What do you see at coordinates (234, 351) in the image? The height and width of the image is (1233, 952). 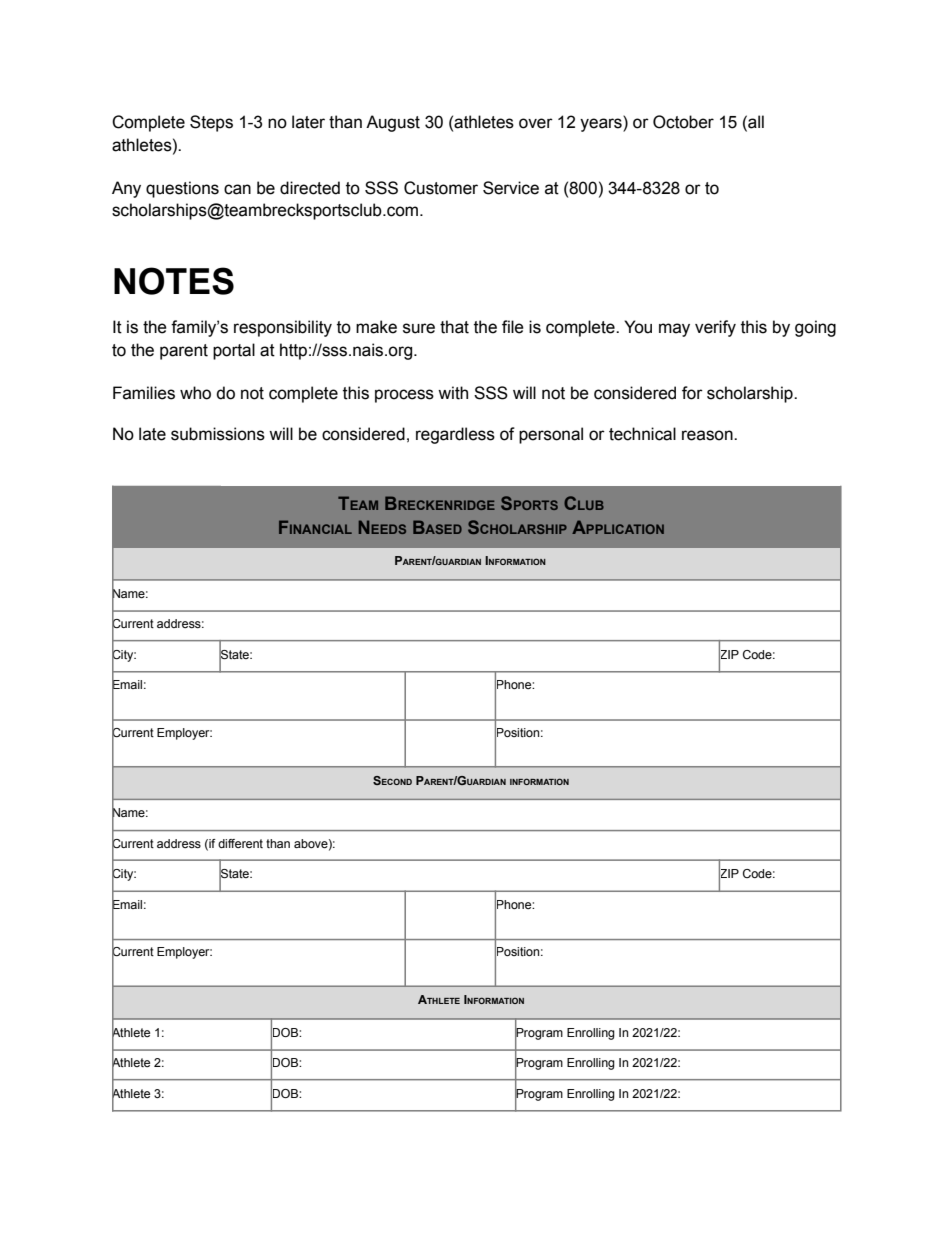 I see `portal` at bounding box center [234, 351].
